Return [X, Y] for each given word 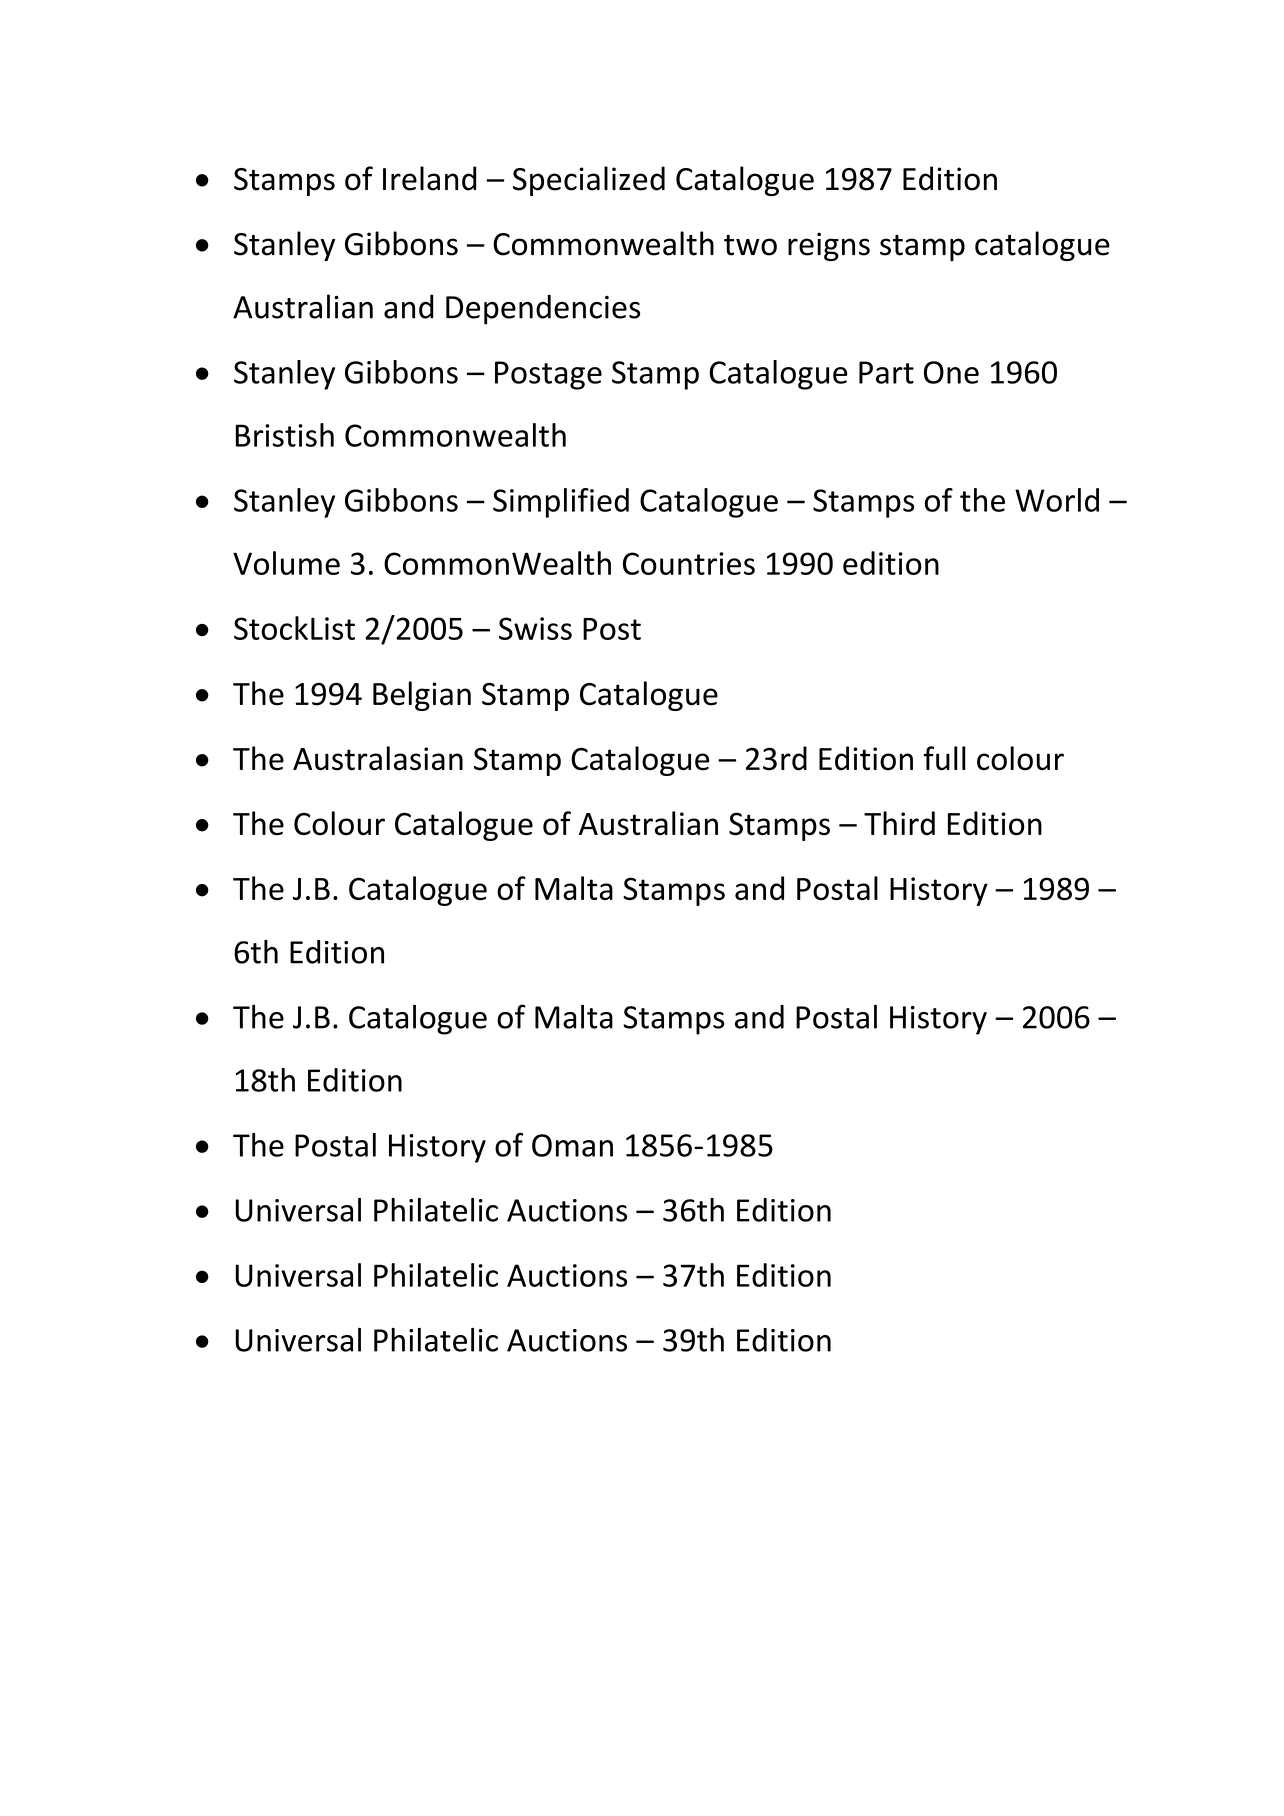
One [951, 372]
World [1057, 500]
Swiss [535, 628]
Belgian [422, 696]
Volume [286, 563]
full [945, 758]
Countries [689, 563]
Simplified [561, 503]
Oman [572, 1145]
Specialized [589, 181]
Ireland [430, 178]
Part [886, 372]
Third [899, 823]
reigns [829, 246]
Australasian [378, 758]
